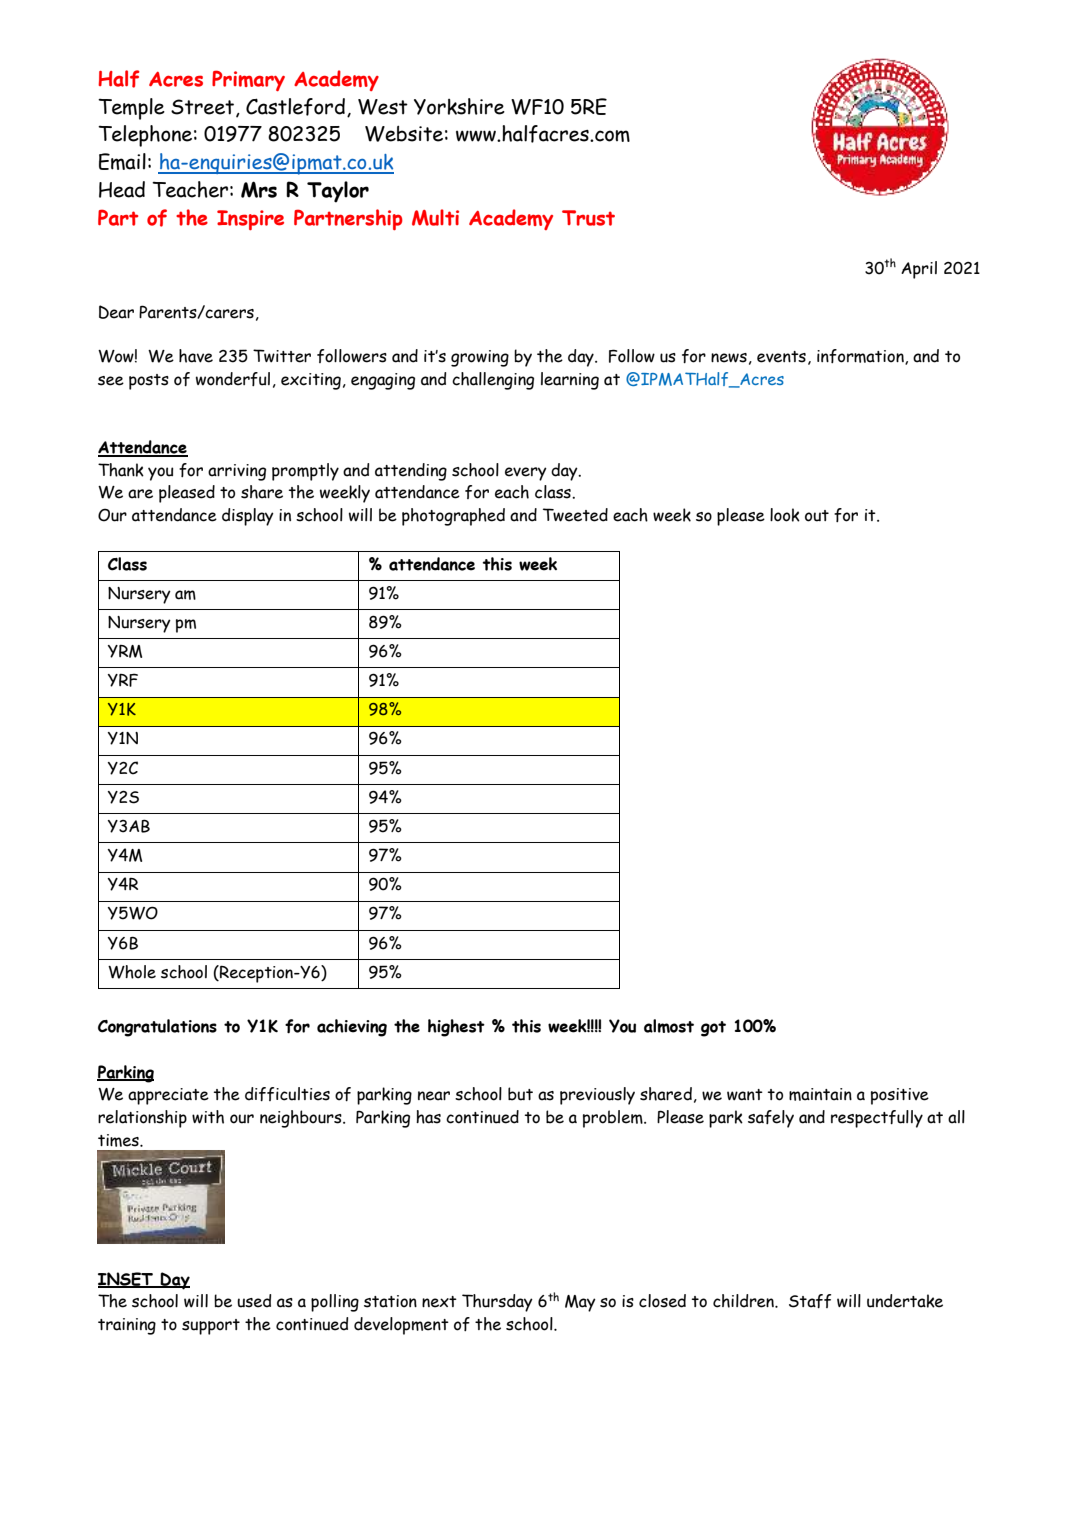 The width and height of the screenshot is (1078, 1524). I want to click on Street, so click(204, 108).
